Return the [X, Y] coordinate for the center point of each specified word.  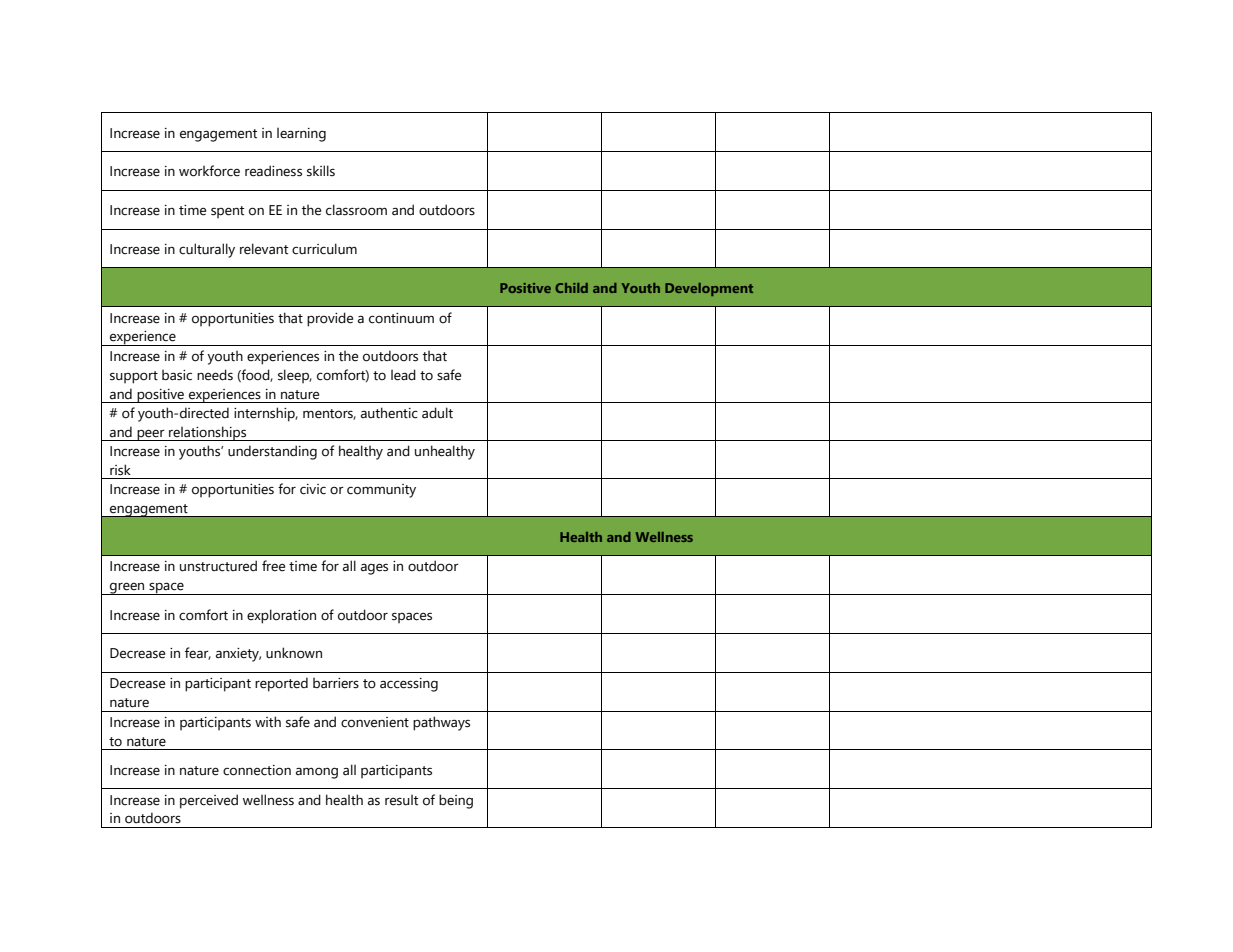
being [456, 801]
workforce [209, 171]
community [381, 491]
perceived [209, 801]
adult [437, 413]
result [401, 800]
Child [571, 288]
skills [321, 171]
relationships [208, 433]
